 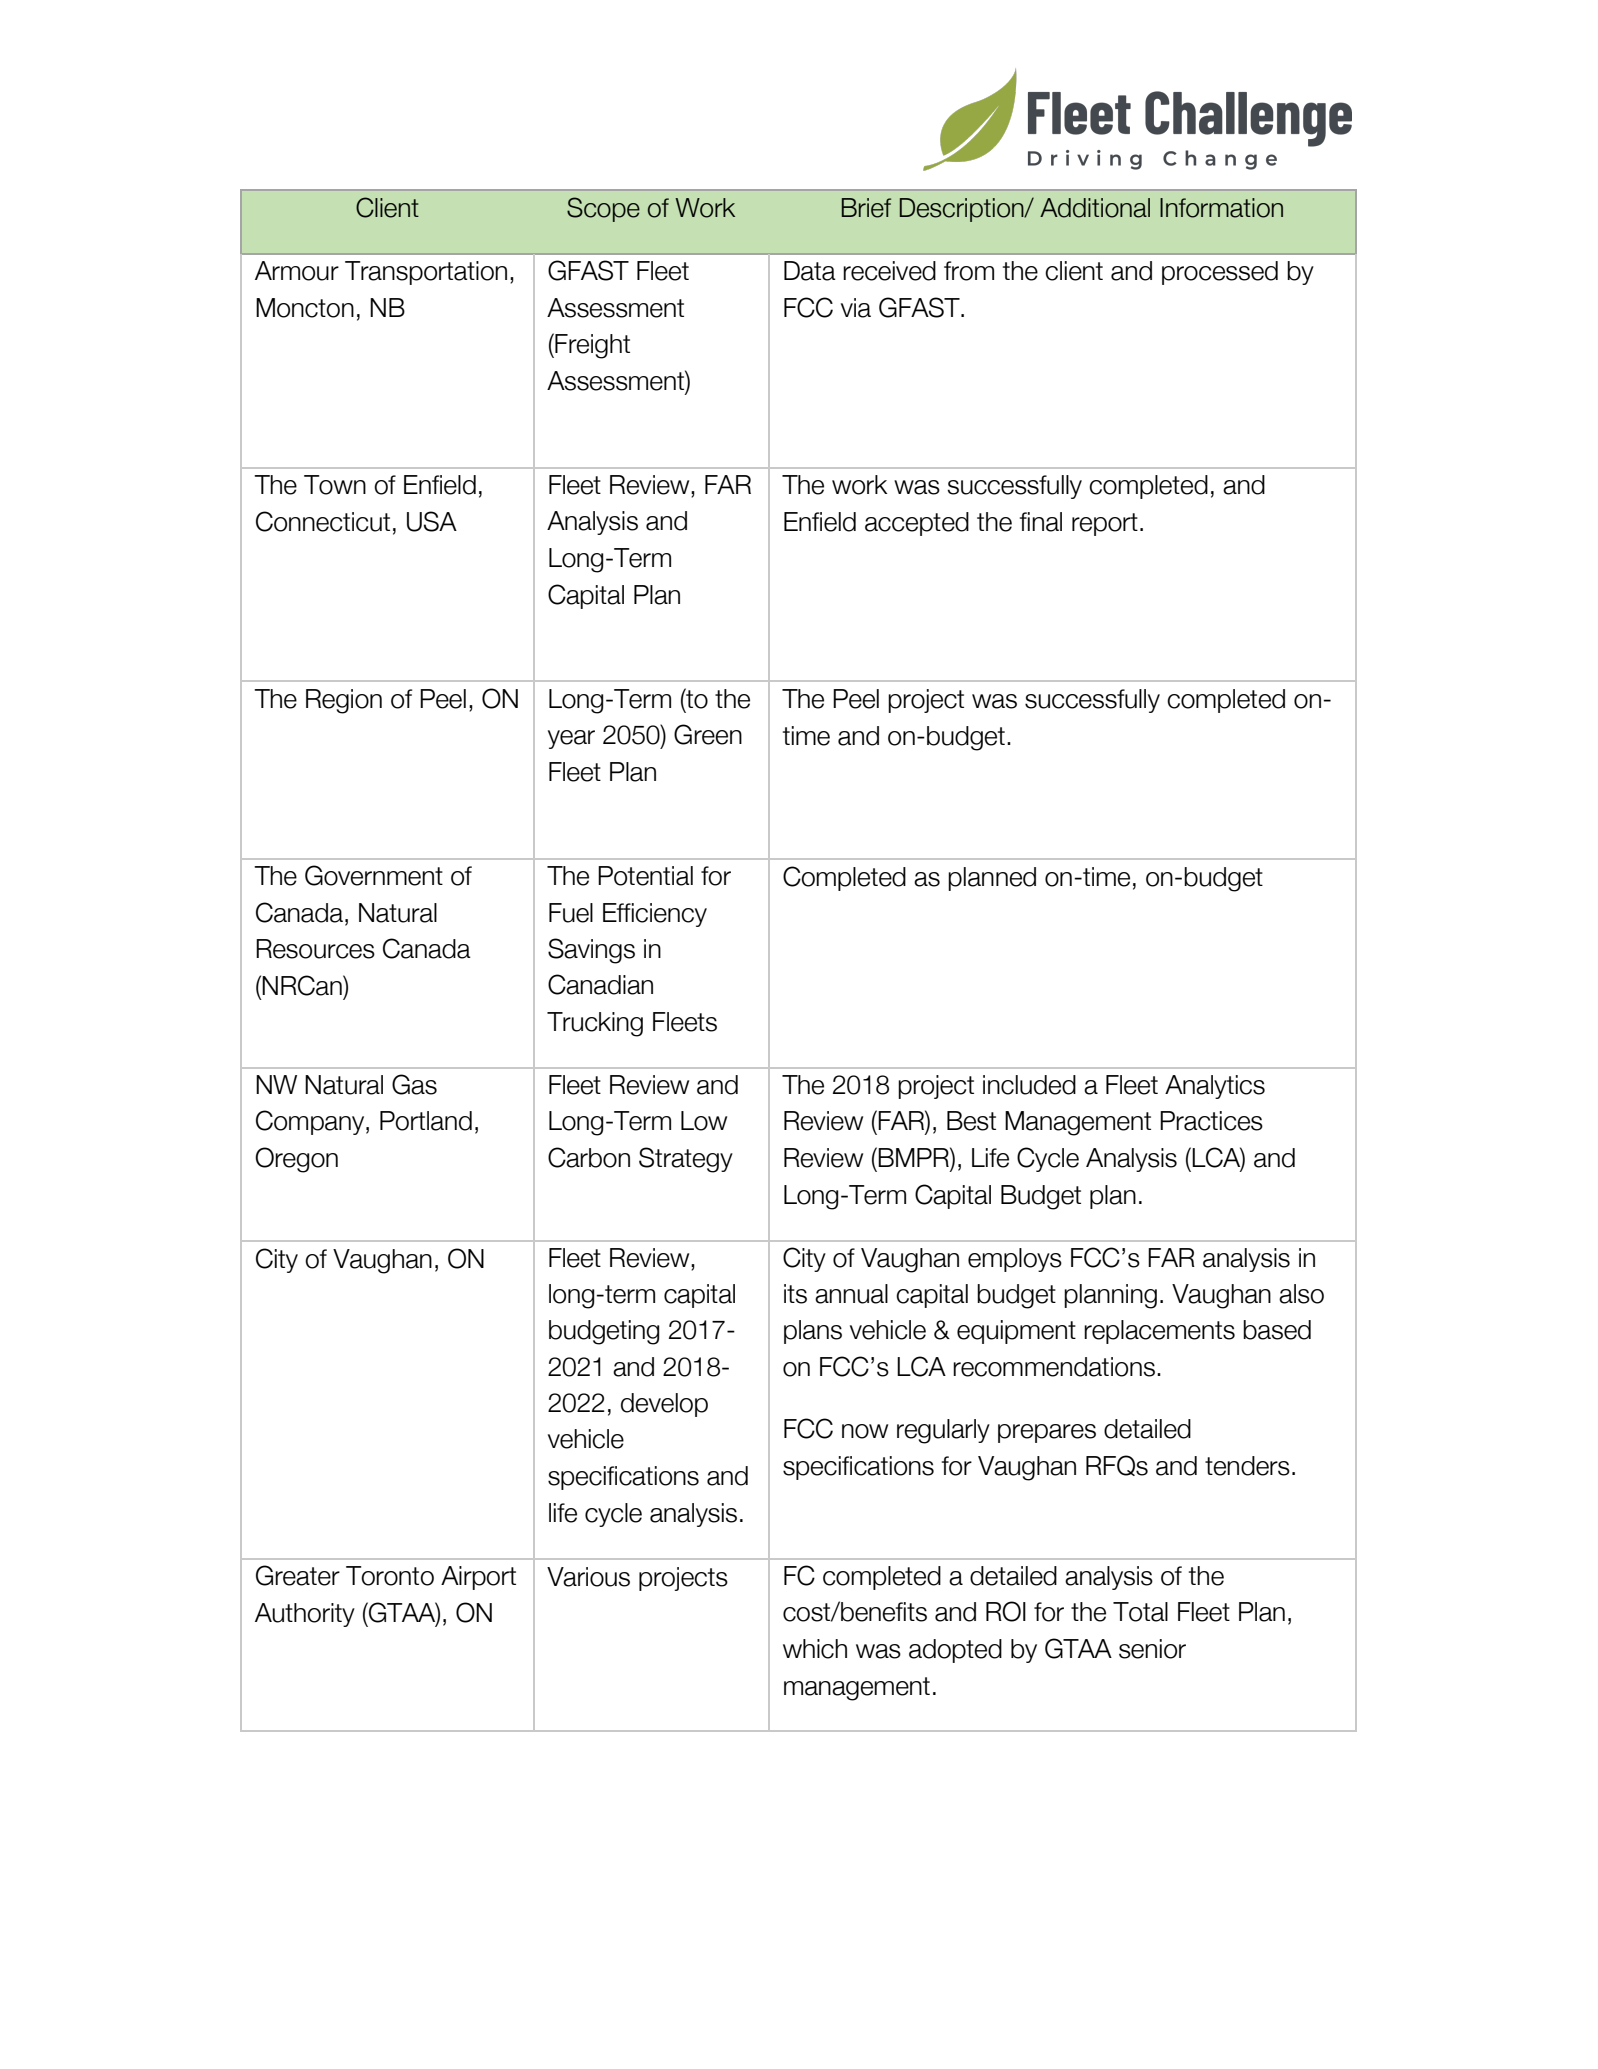 What do you see at coordinates (1140, 1612) in the image?
I see `Total` at bounding box center [1140, 1612].
